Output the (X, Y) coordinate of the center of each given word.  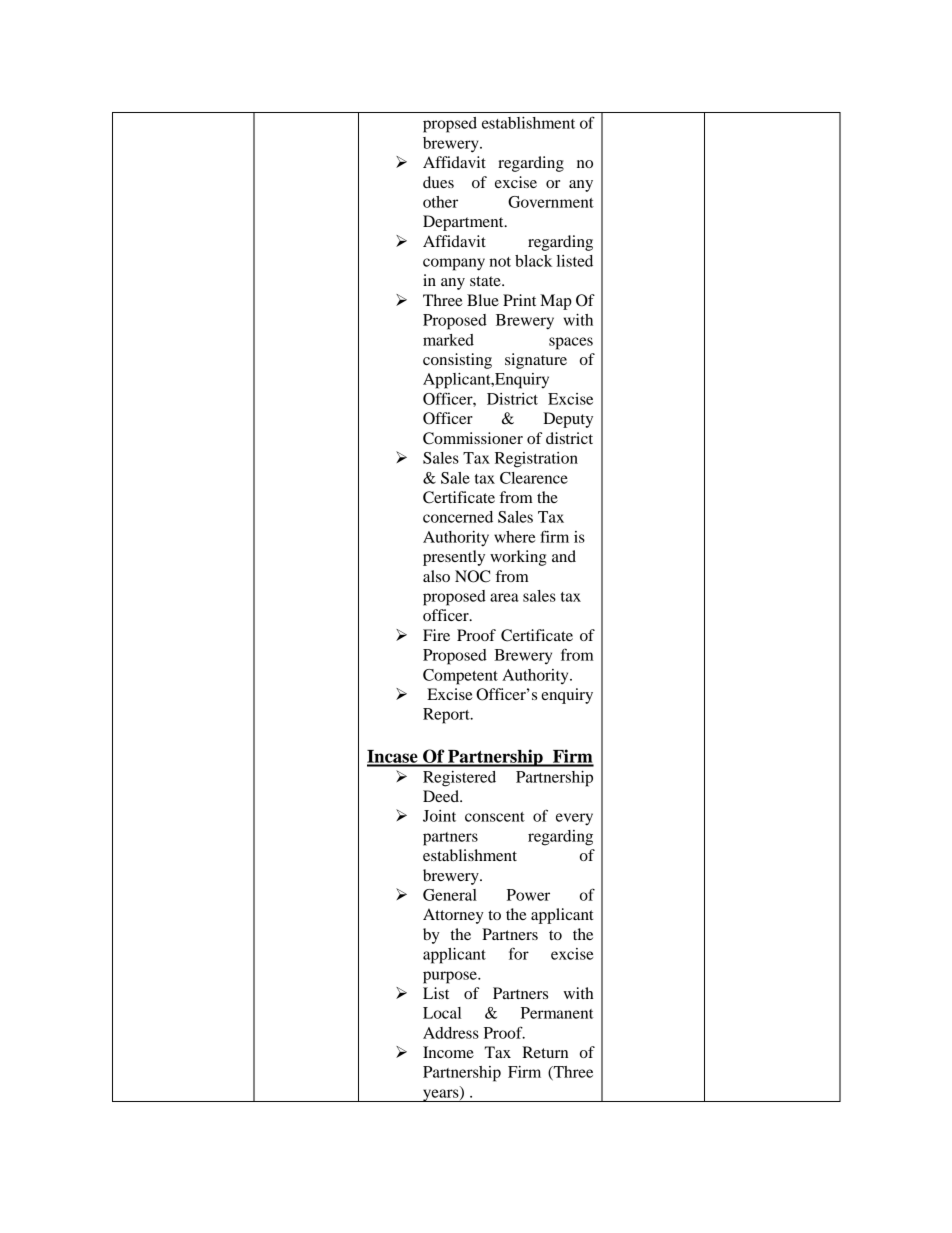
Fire (436, 635)
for (519, 953)
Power (528, 895)
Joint (439, 816)
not (500, 262)
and (564, 556)
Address (451, 1033)
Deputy (568, 420)
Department (464, 223)
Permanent (557, 1013)
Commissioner (473, 438)
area (504, 597)
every (574, 819)
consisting (457, 361)
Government (551, 202)
